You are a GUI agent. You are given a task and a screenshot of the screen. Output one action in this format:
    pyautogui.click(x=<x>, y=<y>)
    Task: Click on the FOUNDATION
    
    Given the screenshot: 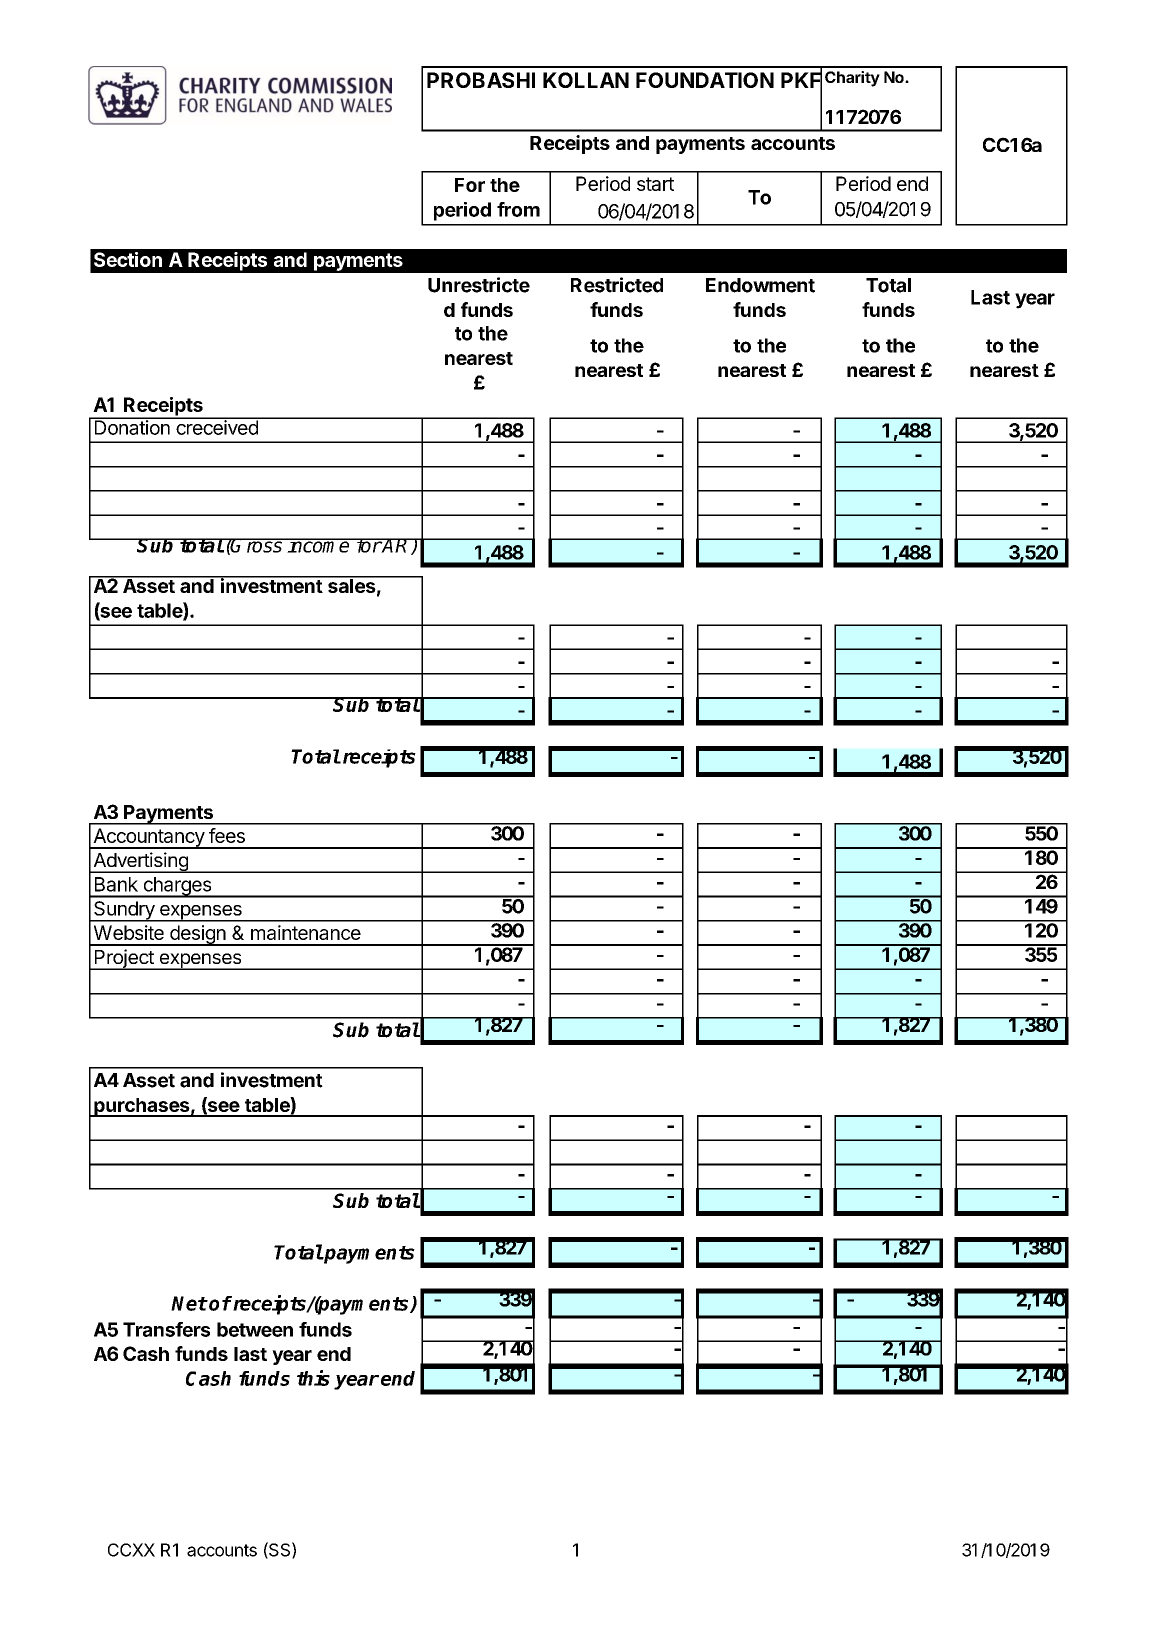 What is the action you would take?
    pyautogui.click(x=705, y=80)
